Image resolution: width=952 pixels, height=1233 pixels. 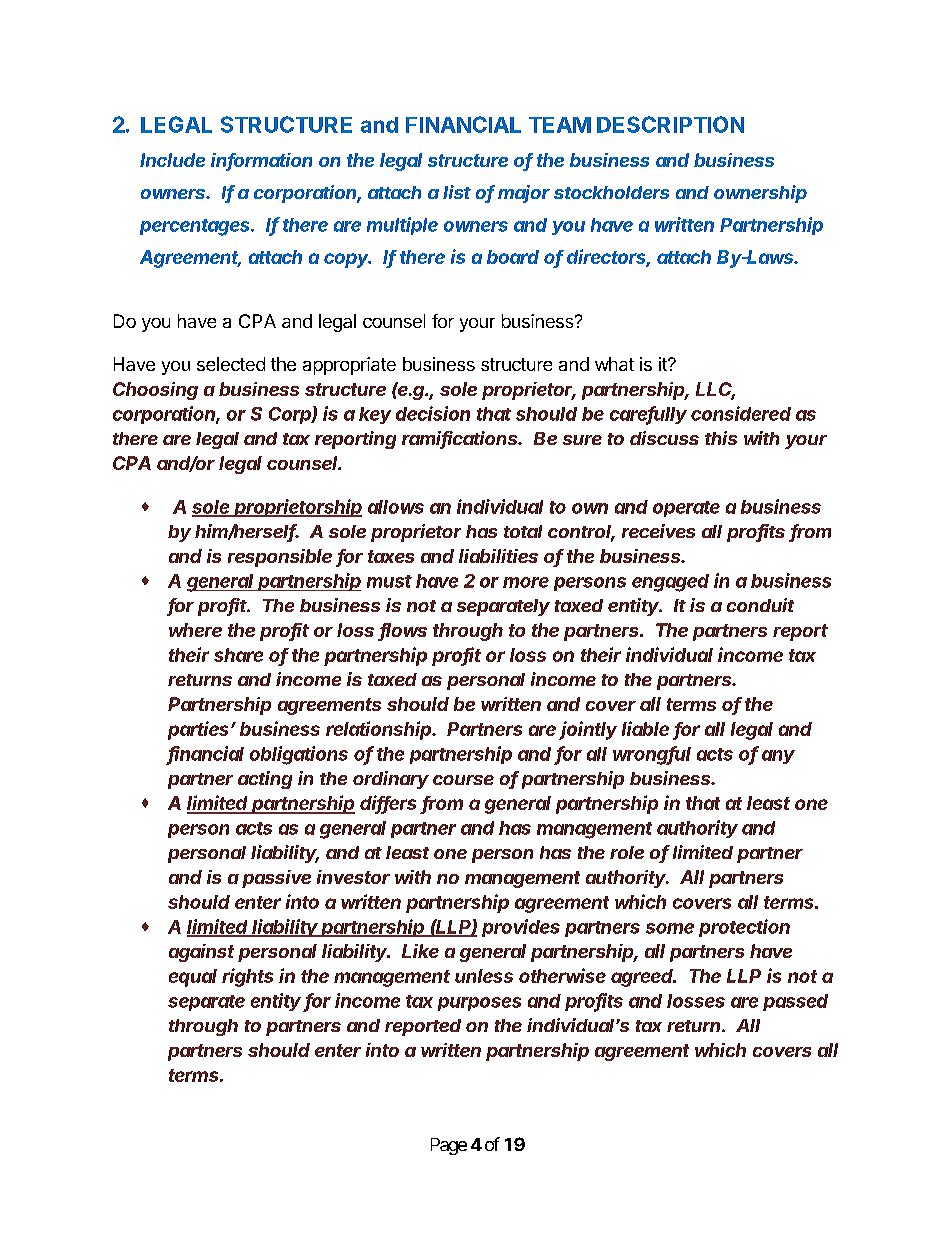 What do you see at coordinates (457, 192) in the screenshot?
I see `list` at bounding box center [457, 192].
